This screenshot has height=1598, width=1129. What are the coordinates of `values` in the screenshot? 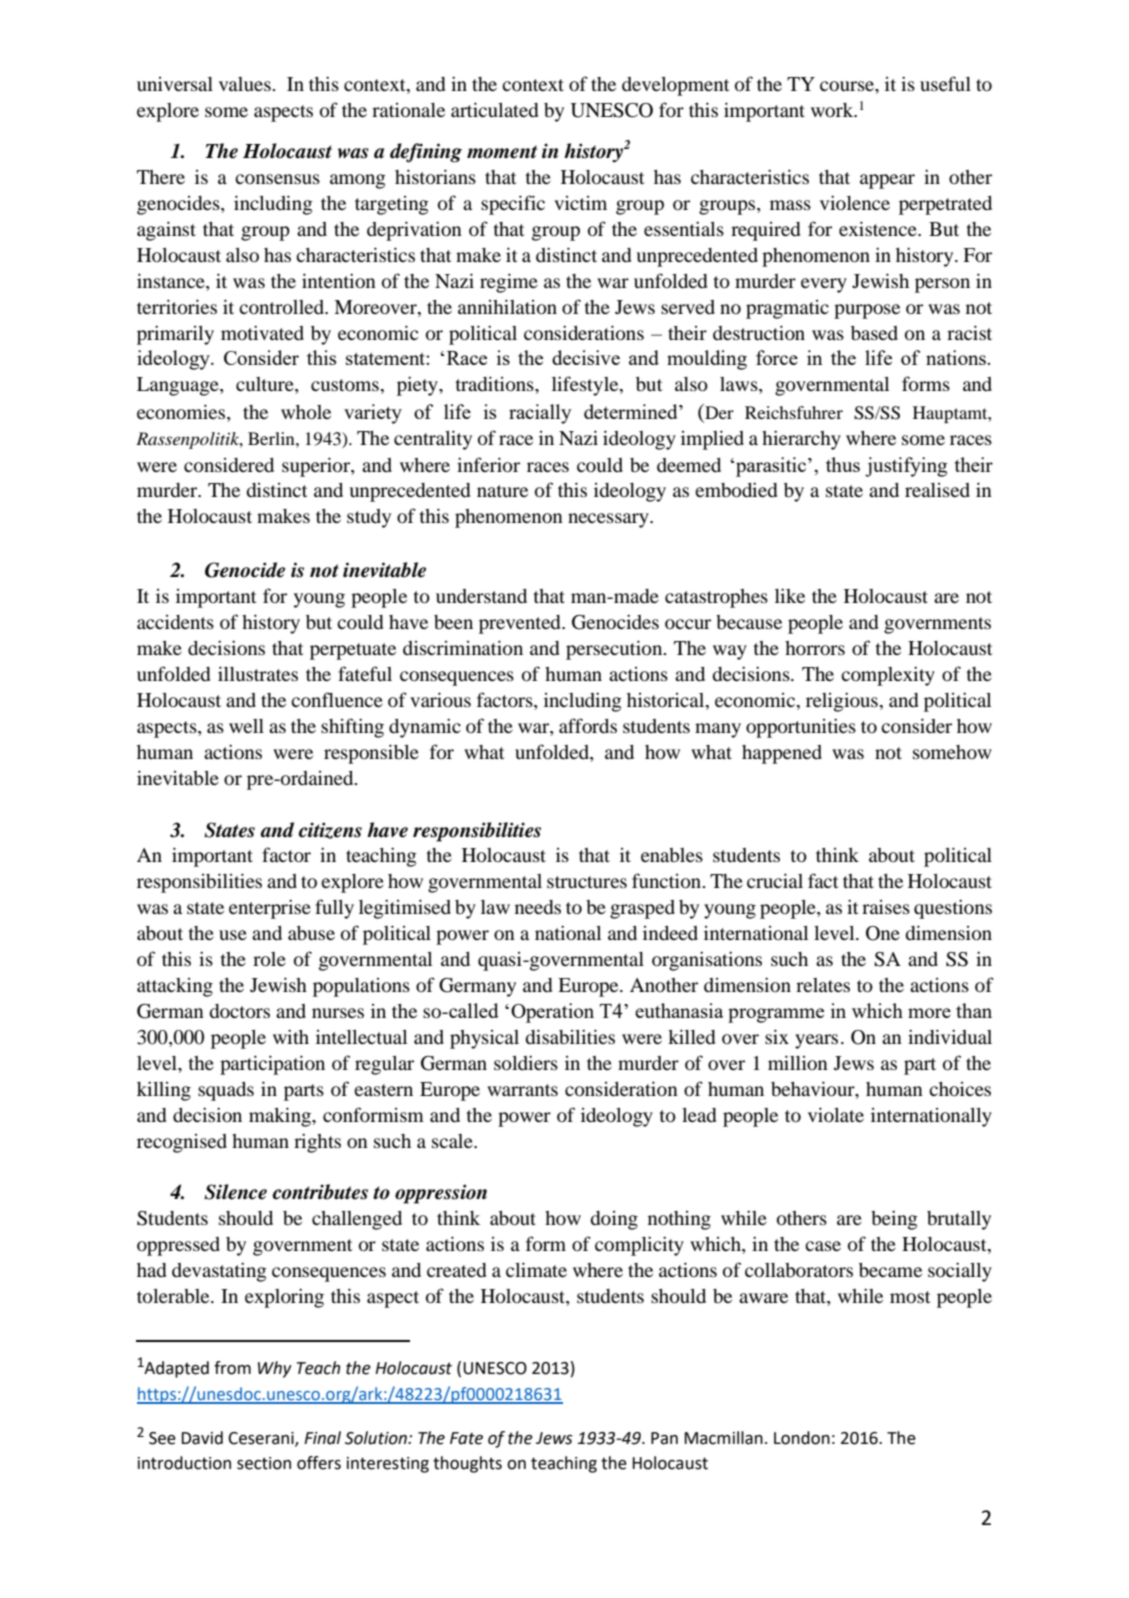 It's located at (246, 84).
